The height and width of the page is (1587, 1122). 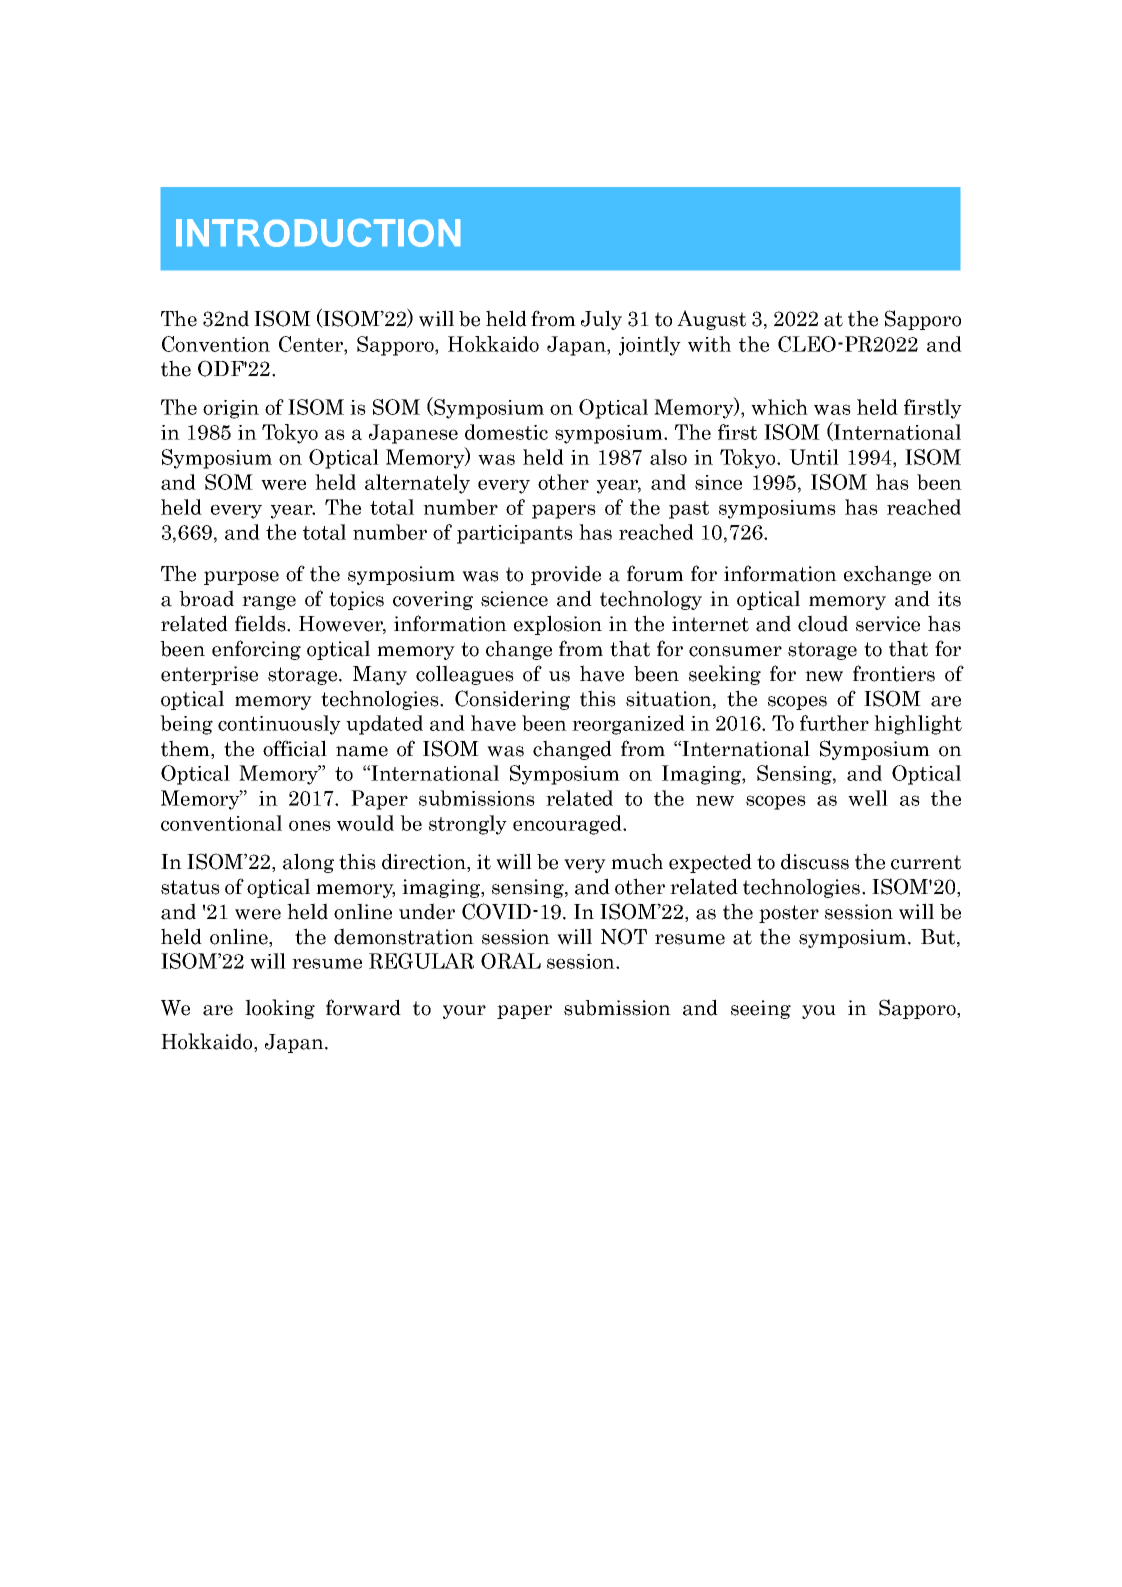 I want to click on July, so click(x=601, y=320).
